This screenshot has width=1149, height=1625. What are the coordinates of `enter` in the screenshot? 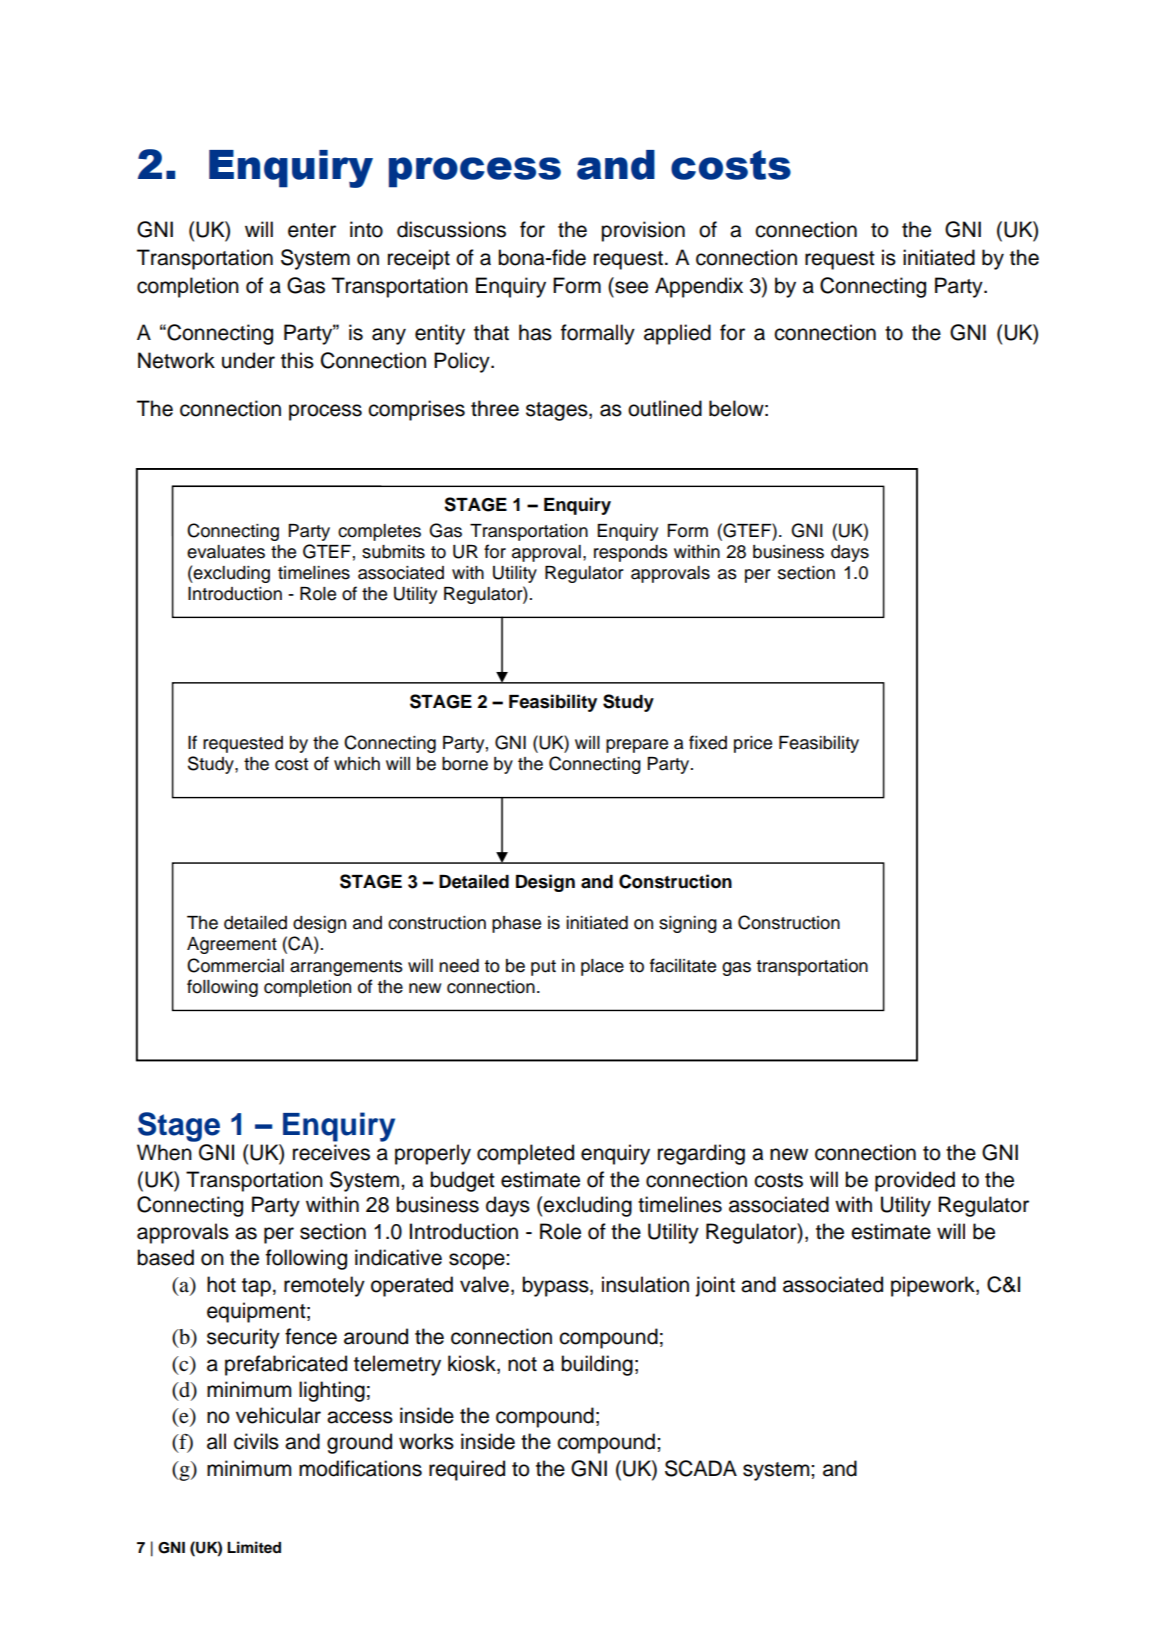 It's located at (312, 230).
